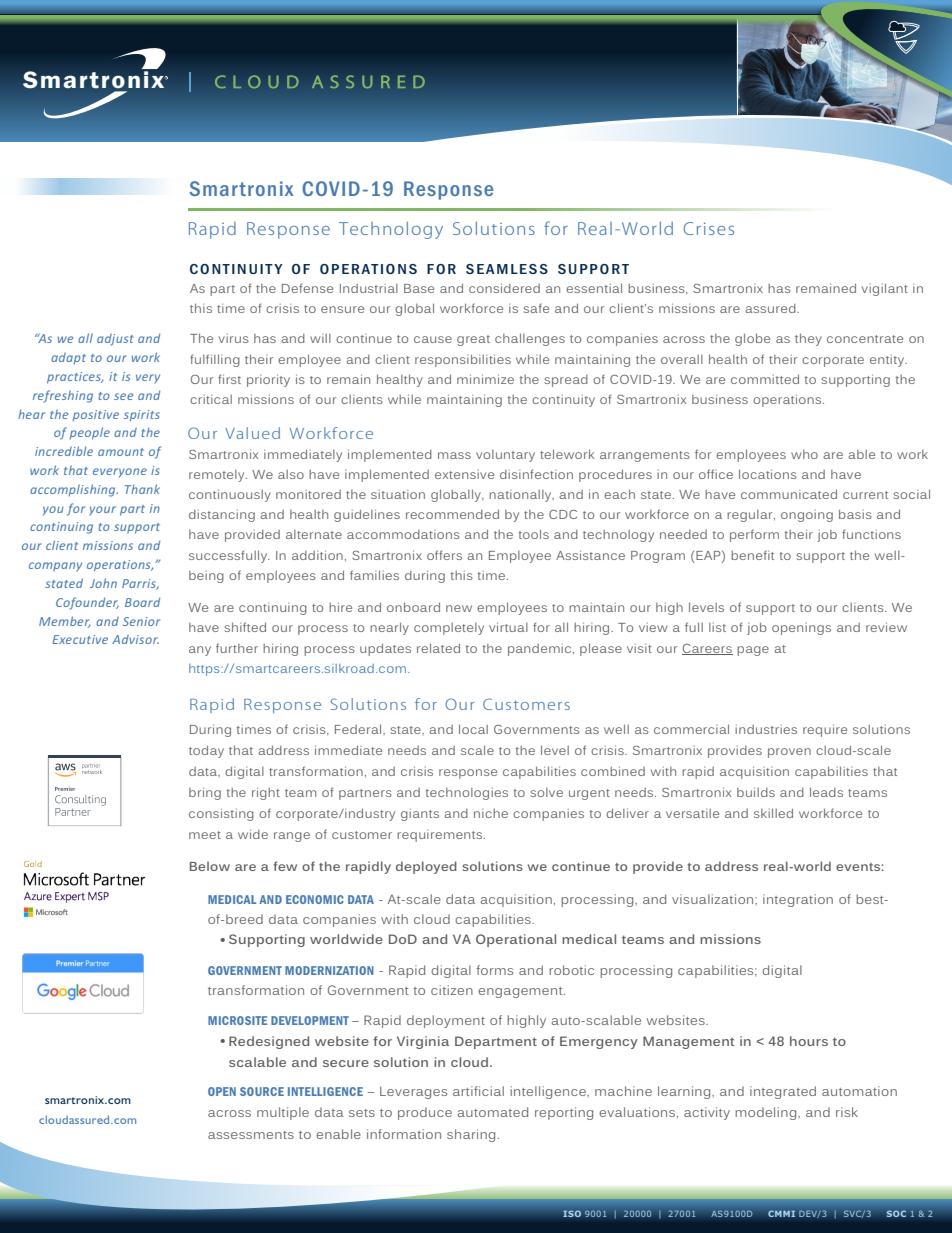  I want to click on Advisor, so click(135, 639).
